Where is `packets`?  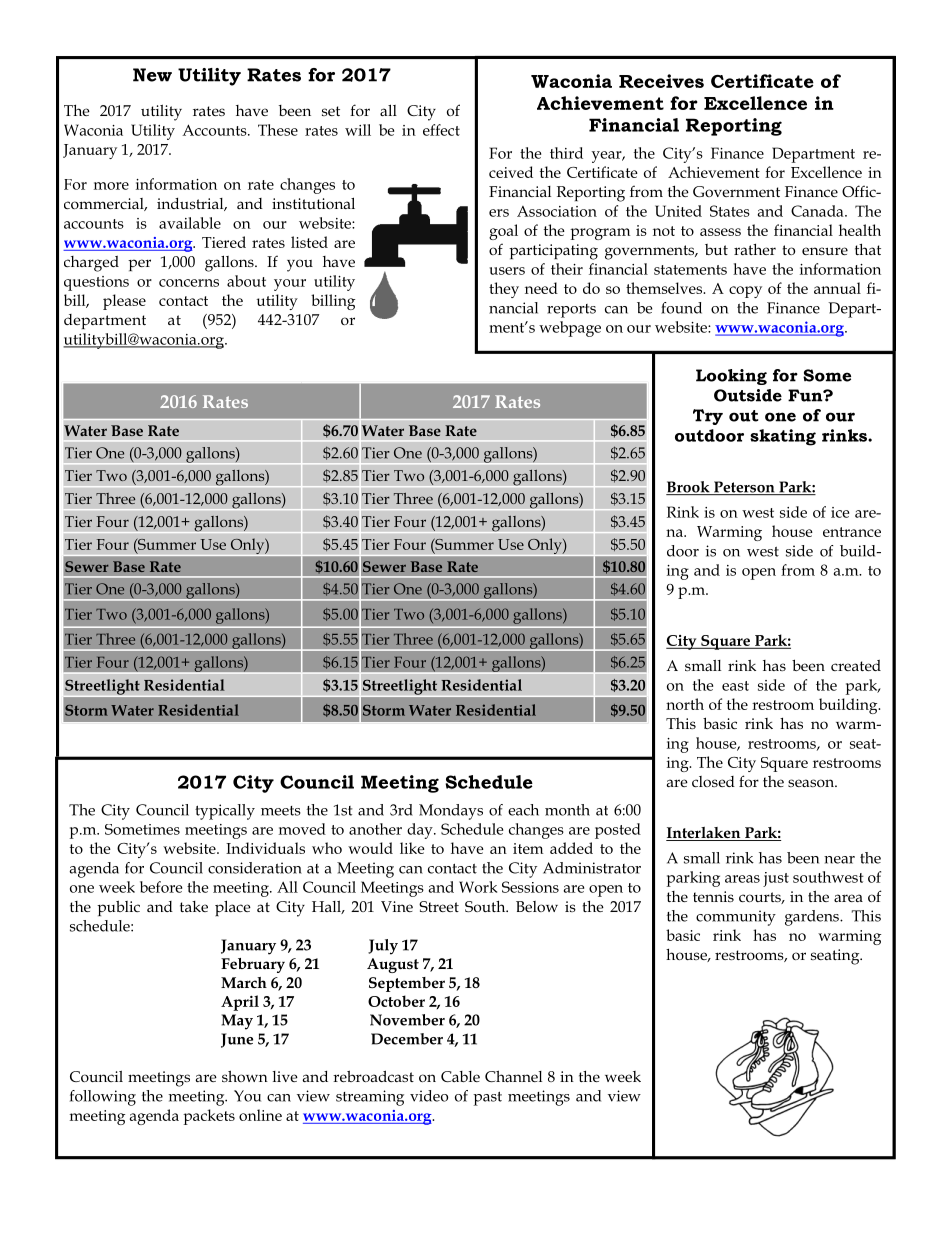
packets is located at coordinates (209, 1117).
